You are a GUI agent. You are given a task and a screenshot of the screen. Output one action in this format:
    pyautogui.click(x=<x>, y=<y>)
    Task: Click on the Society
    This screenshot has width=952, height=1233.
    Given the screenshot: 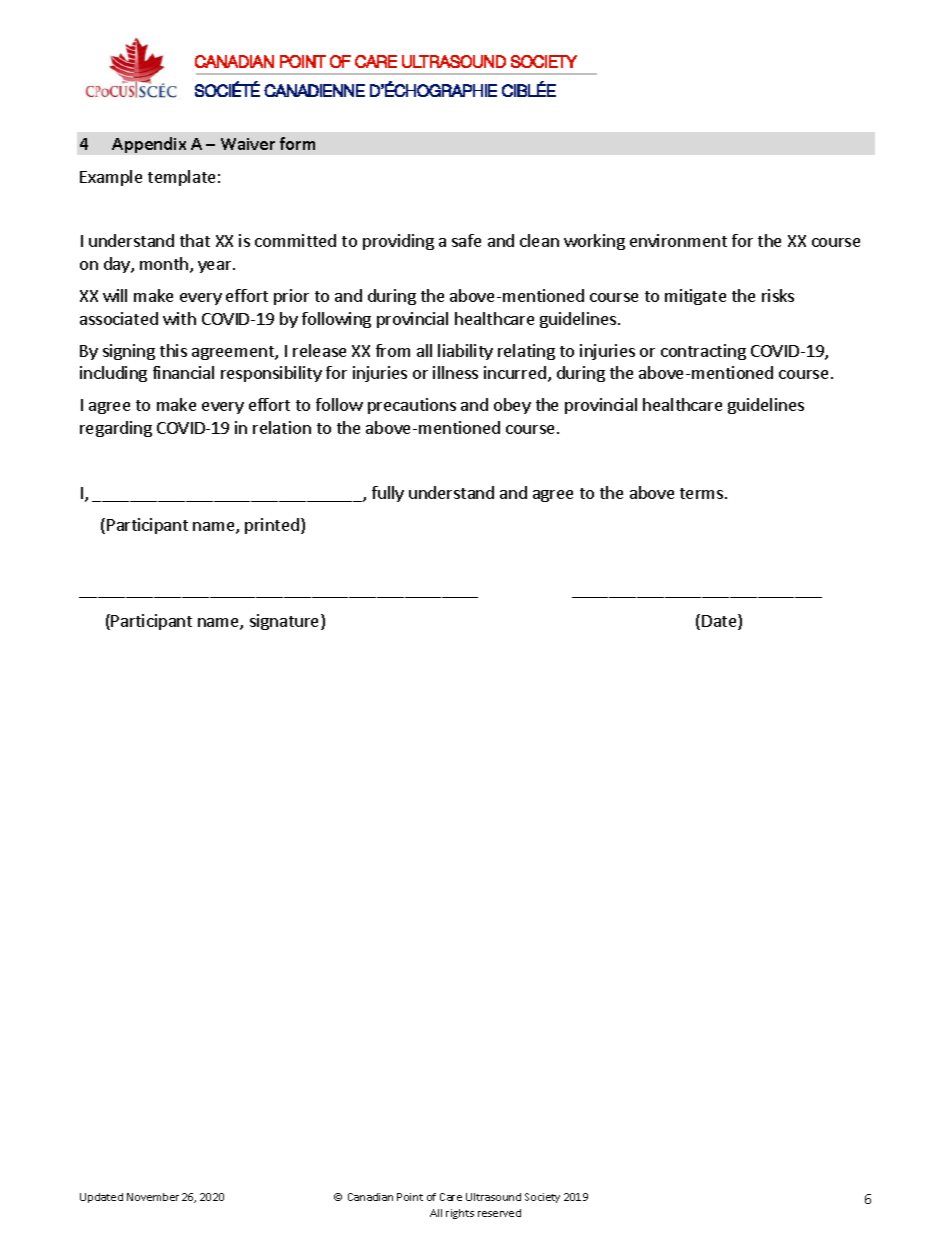 What is the action you would take?
    pyautogui.click(x=542, y=1198)
